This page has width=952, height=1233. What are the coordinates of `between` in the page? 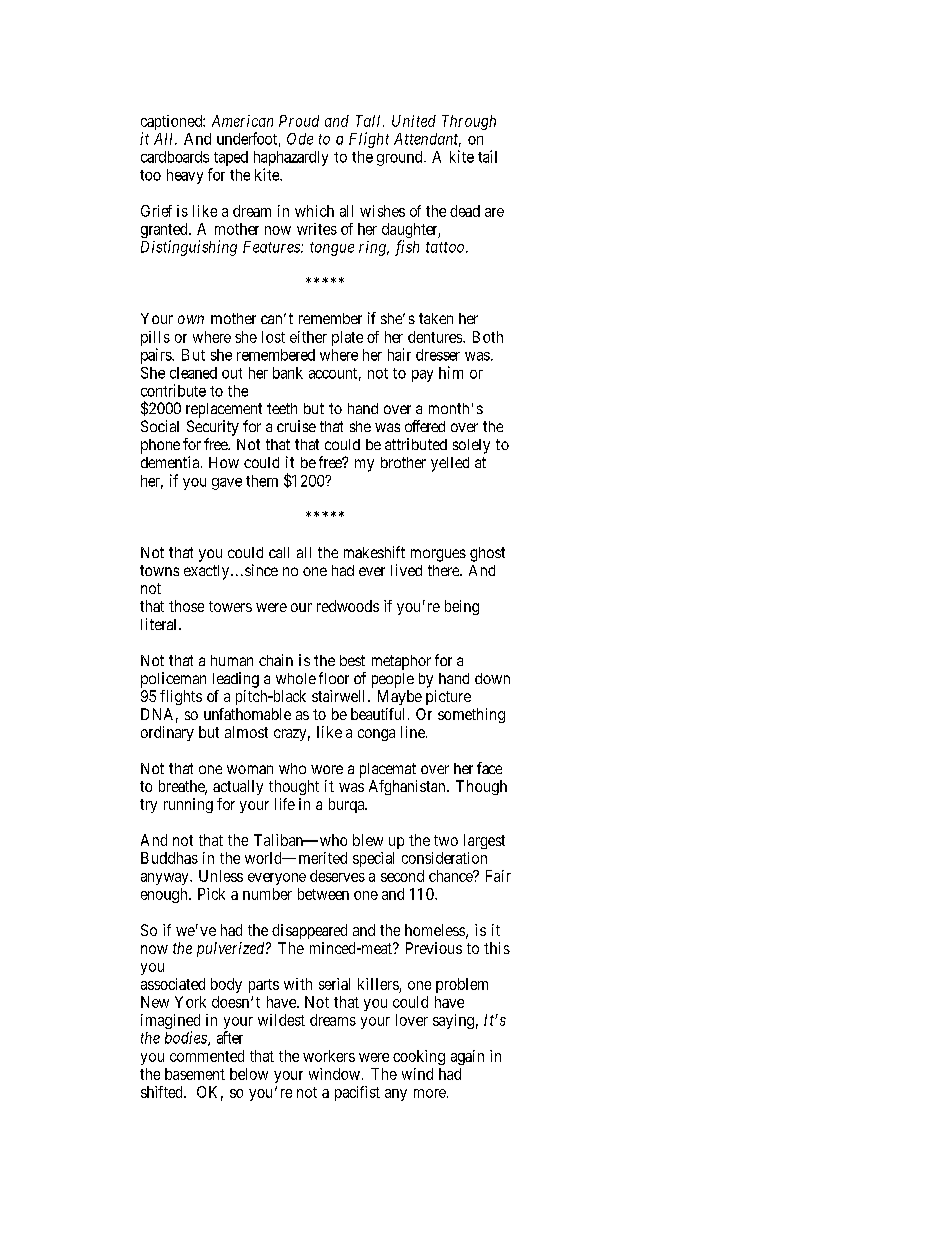 It's located at (323, 894).
